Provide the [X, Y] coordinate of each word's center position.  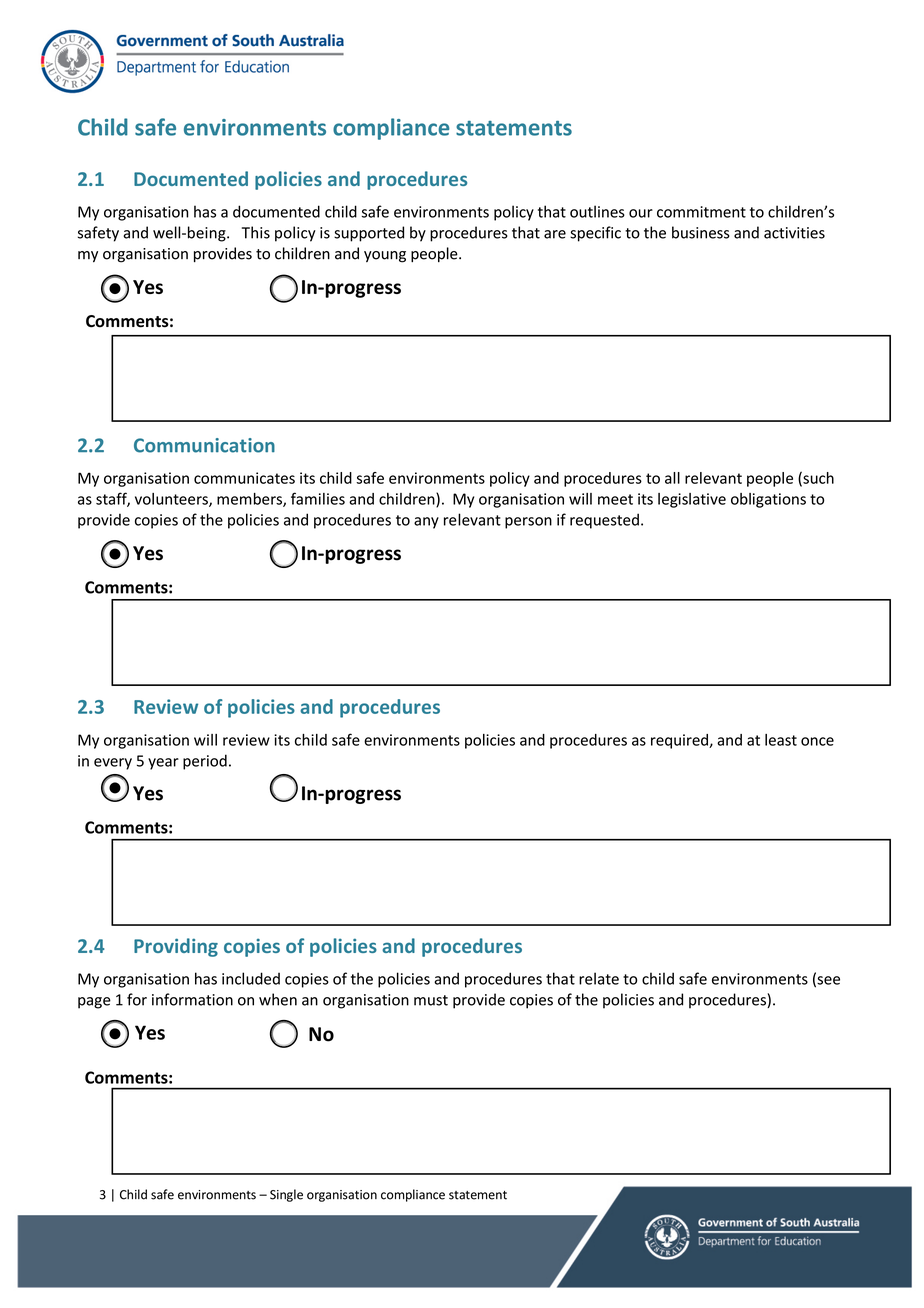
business [701, 232]
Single [286, 1195]
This [256, 232]
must [431, 1000]
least [781, 740]
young [385, 257]
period [205, 762]
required [680, 741]
